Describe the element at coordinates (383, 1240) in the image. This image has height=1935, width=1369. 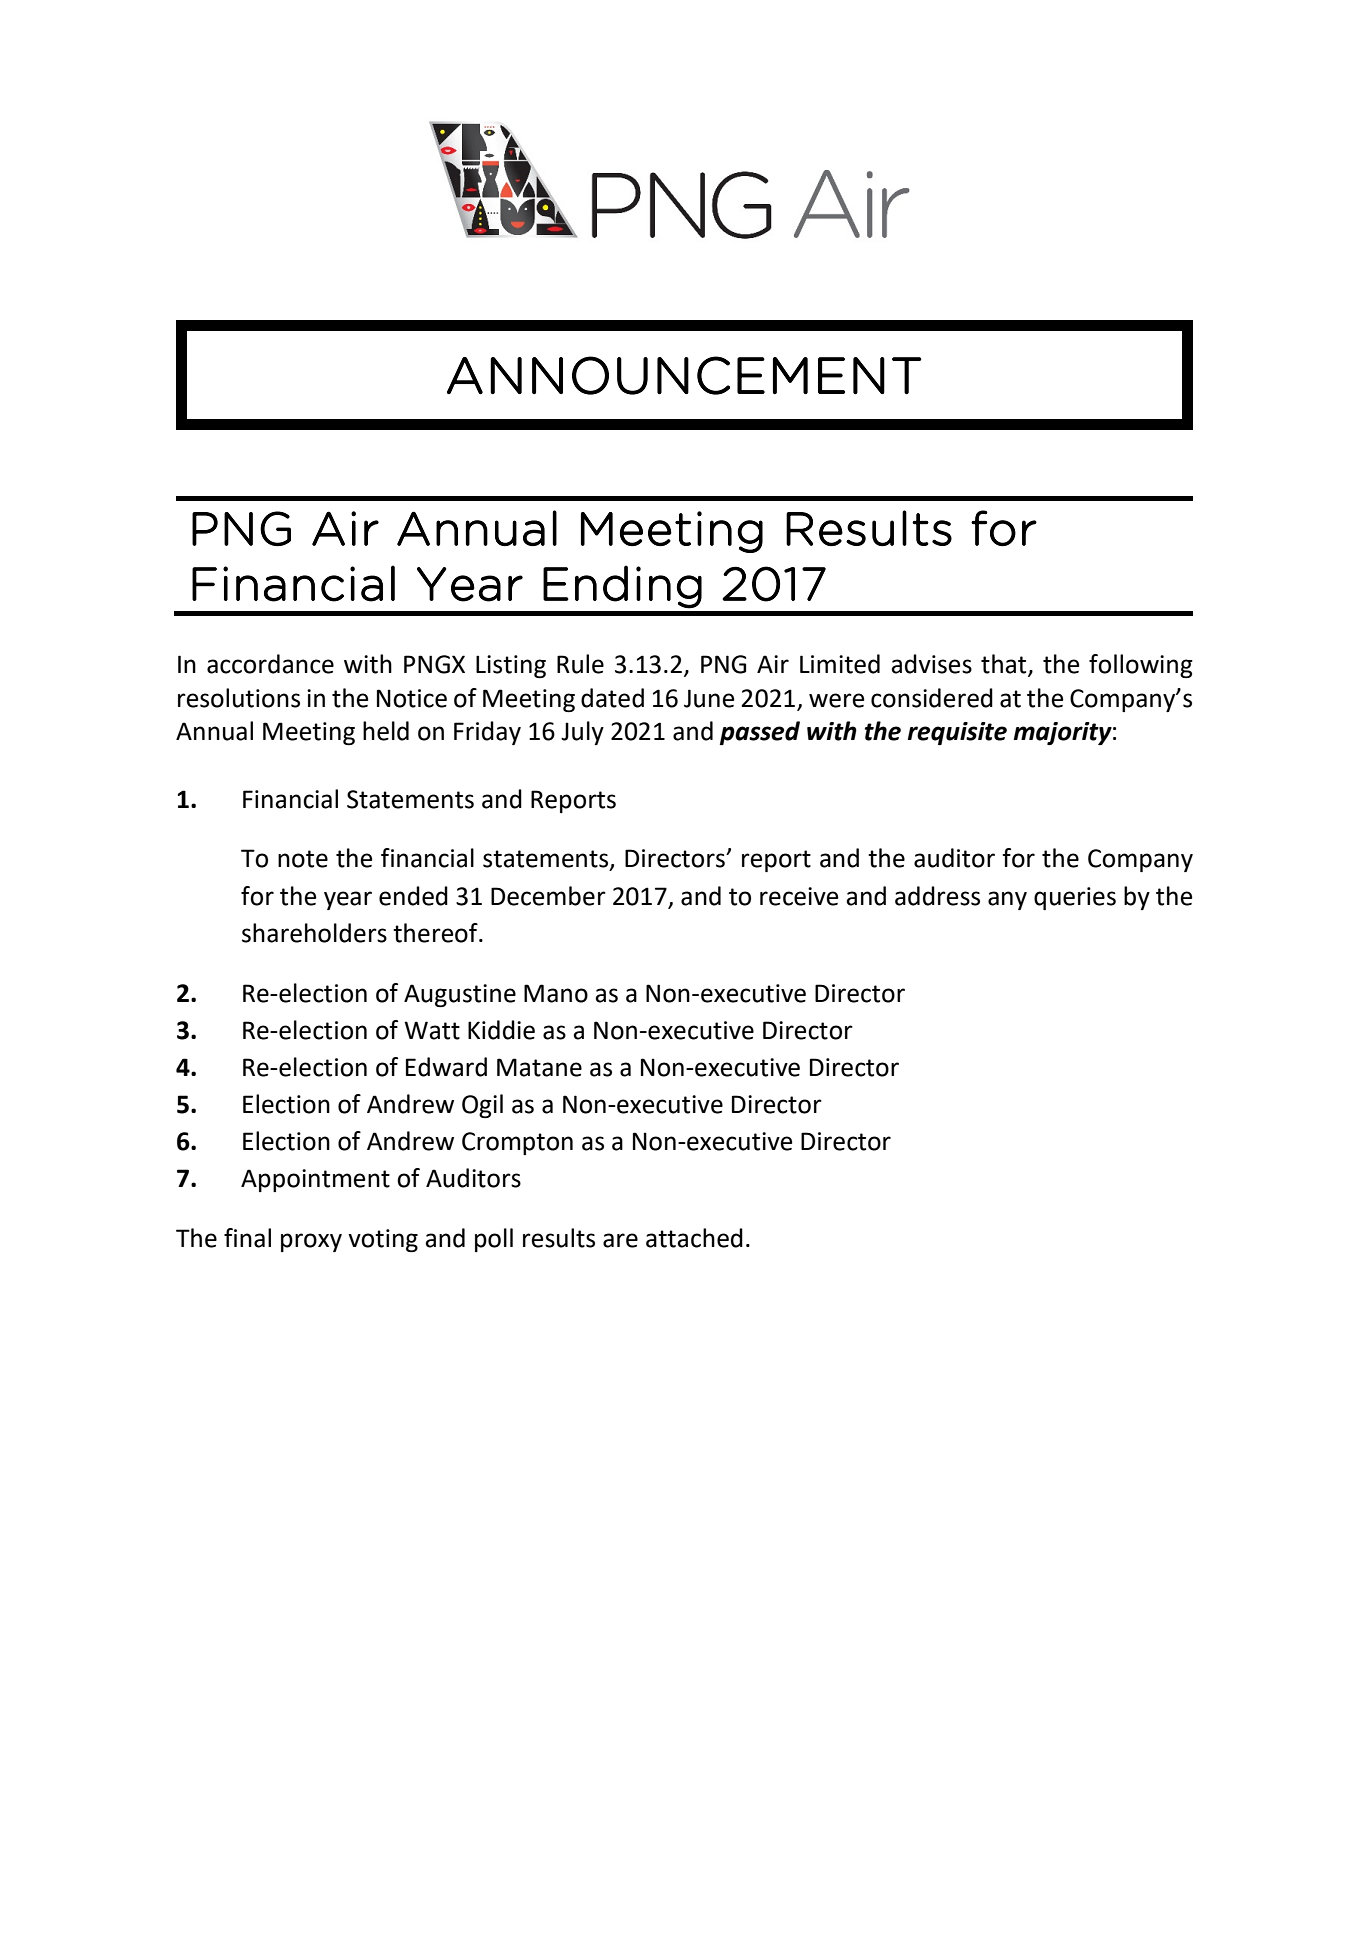
I see `voting` at that location.
